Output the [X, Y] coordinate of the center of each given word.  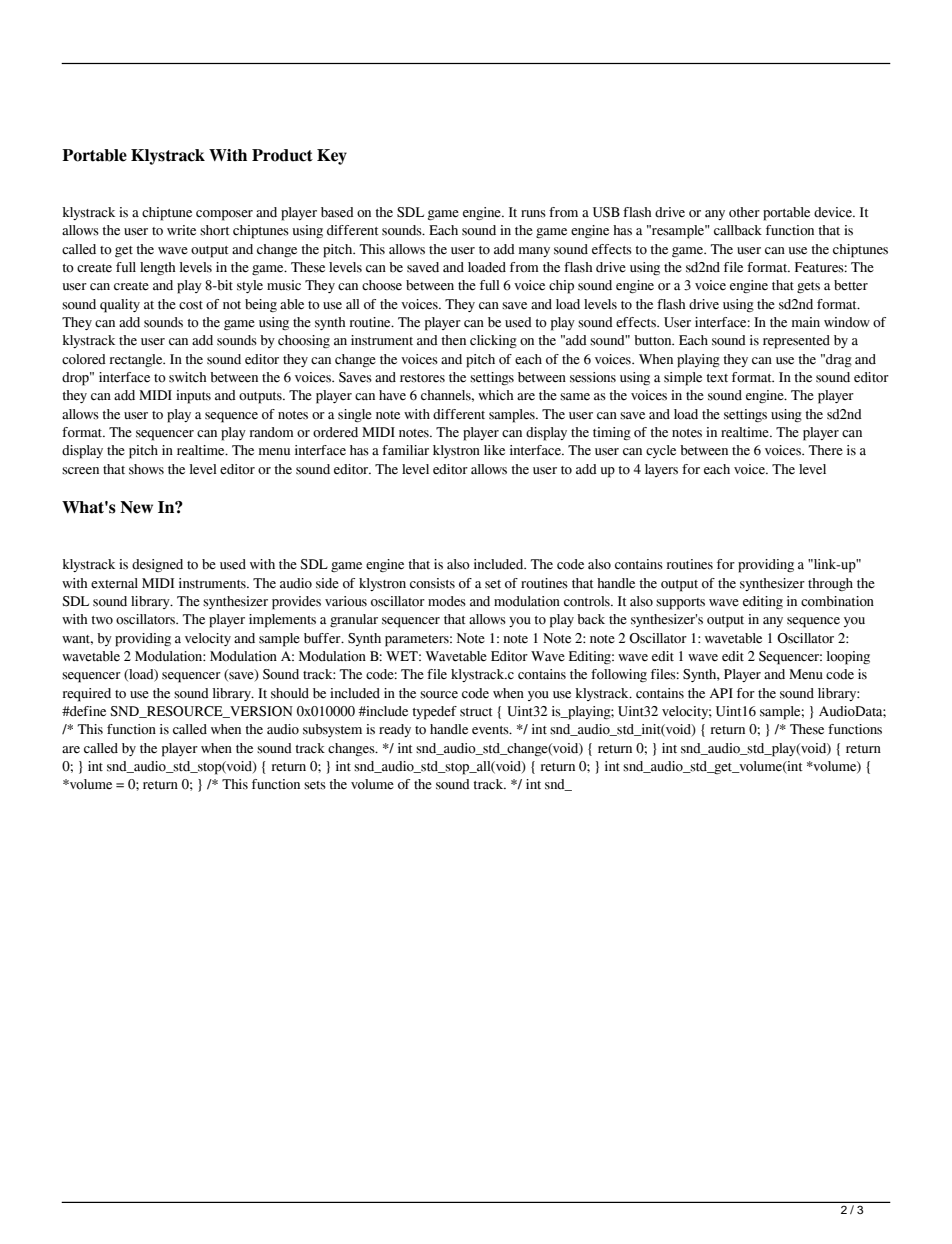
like [494, 450]
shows [146, 469]
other [744, 212]
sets [315, 785]
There [826, 450]
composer [224, 215]
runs [533, 214]
